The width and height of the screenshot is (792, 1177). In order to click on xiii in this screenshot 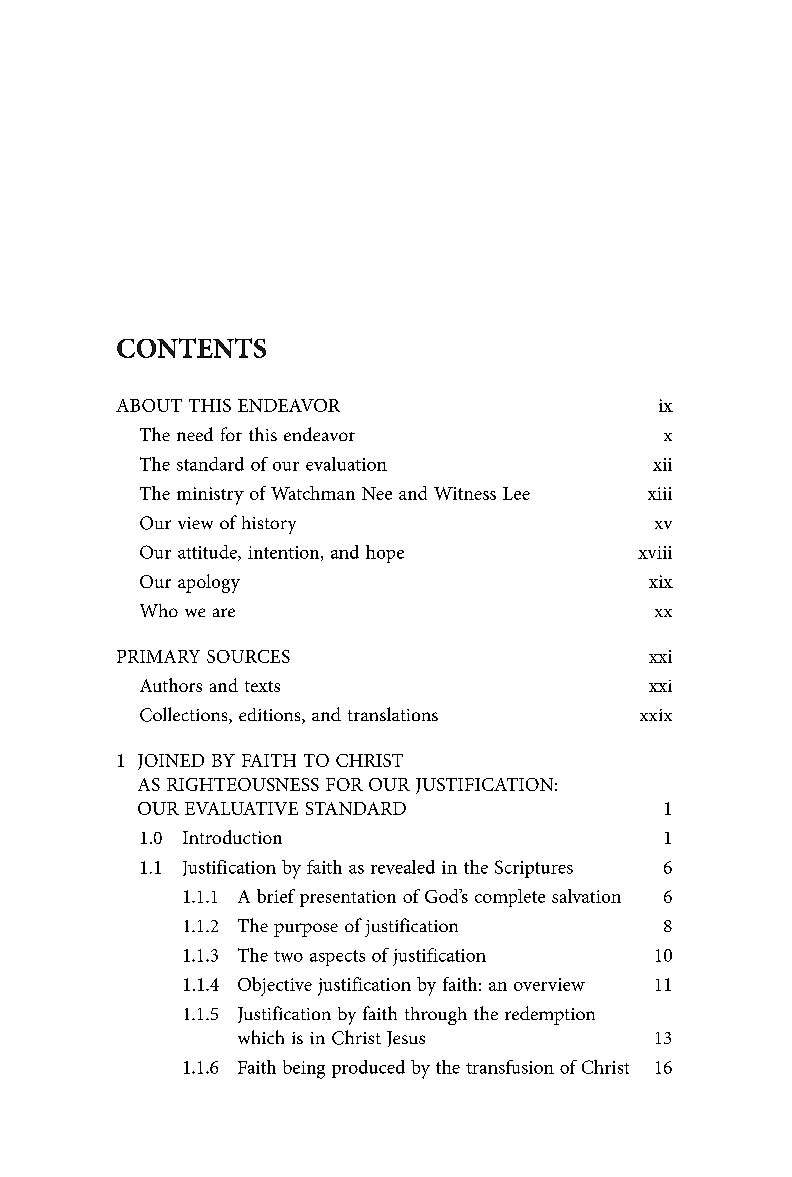, I will do `click(660, 493)`.
